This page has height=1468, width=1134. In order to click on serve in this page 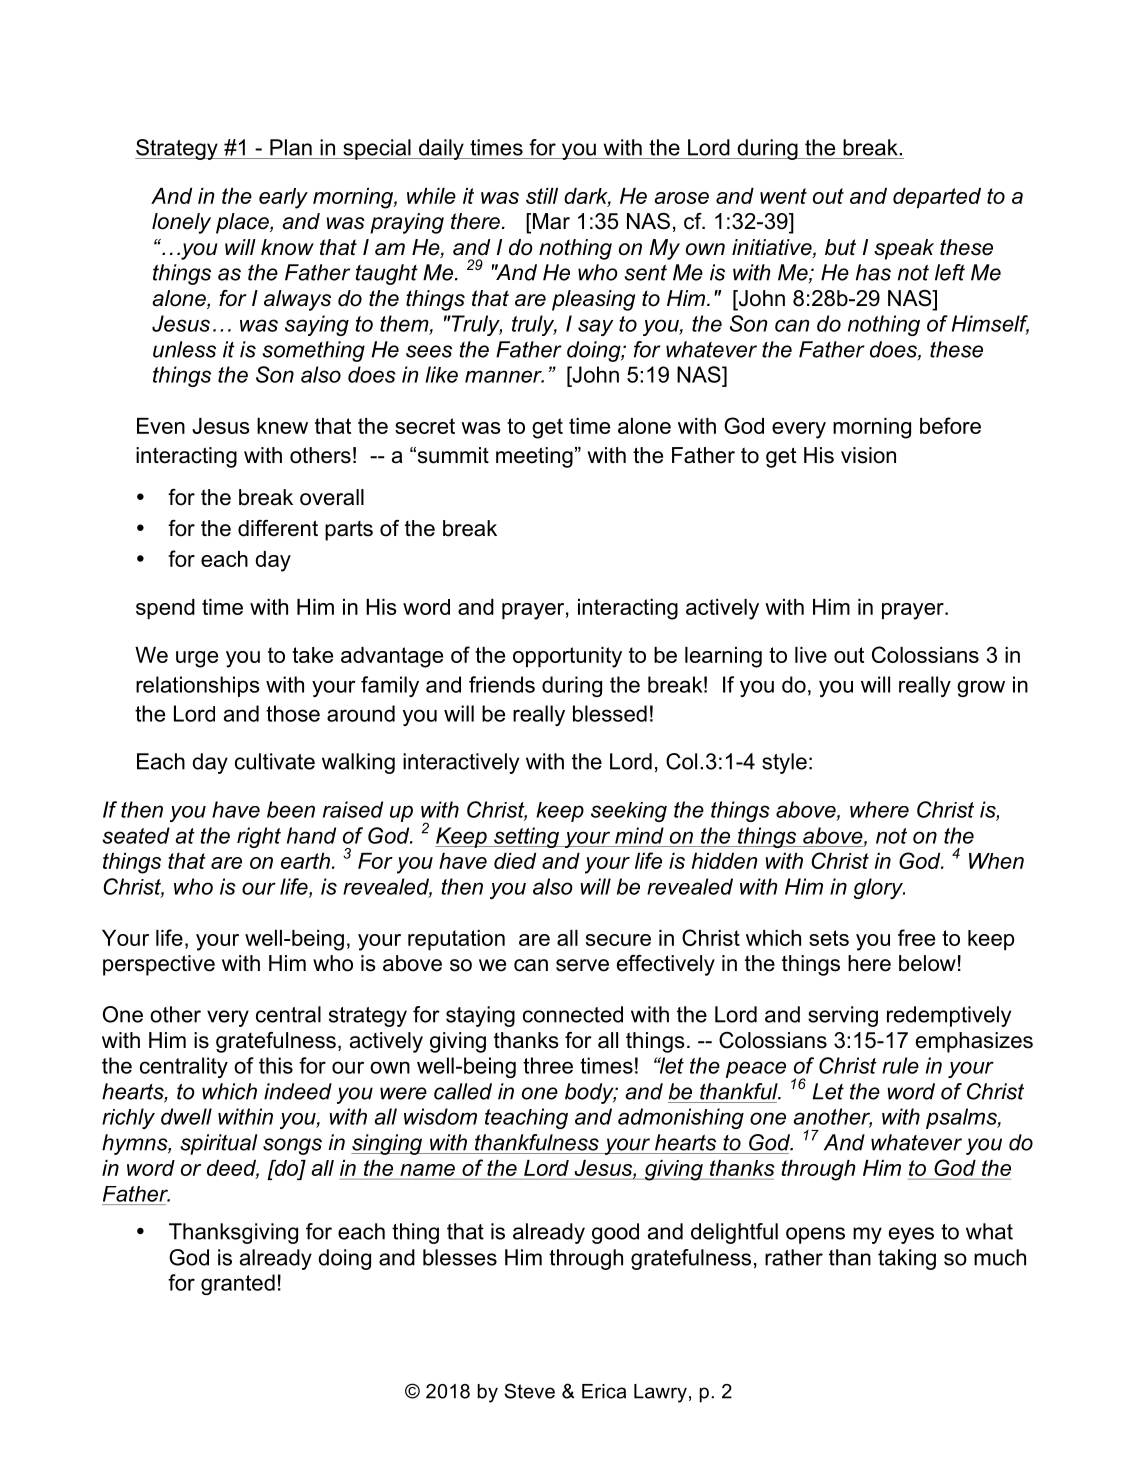, I will do `click(582, 965)`.
